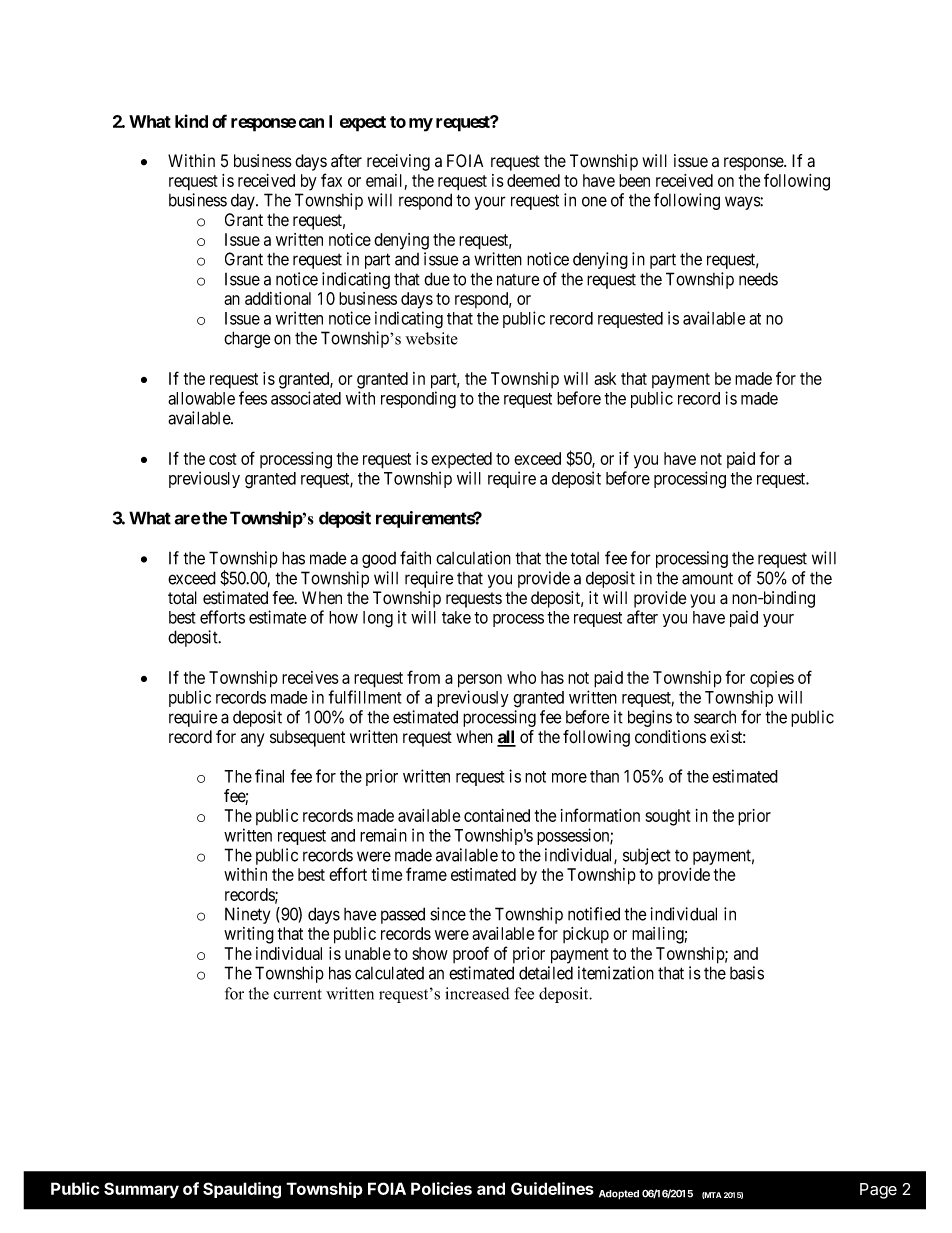 Image resolution: width=952 pixels, height=1233 pixels. What do you see at coordinates (191, 121) in the page?
I see `kind` at bounding box center [191, 121].
